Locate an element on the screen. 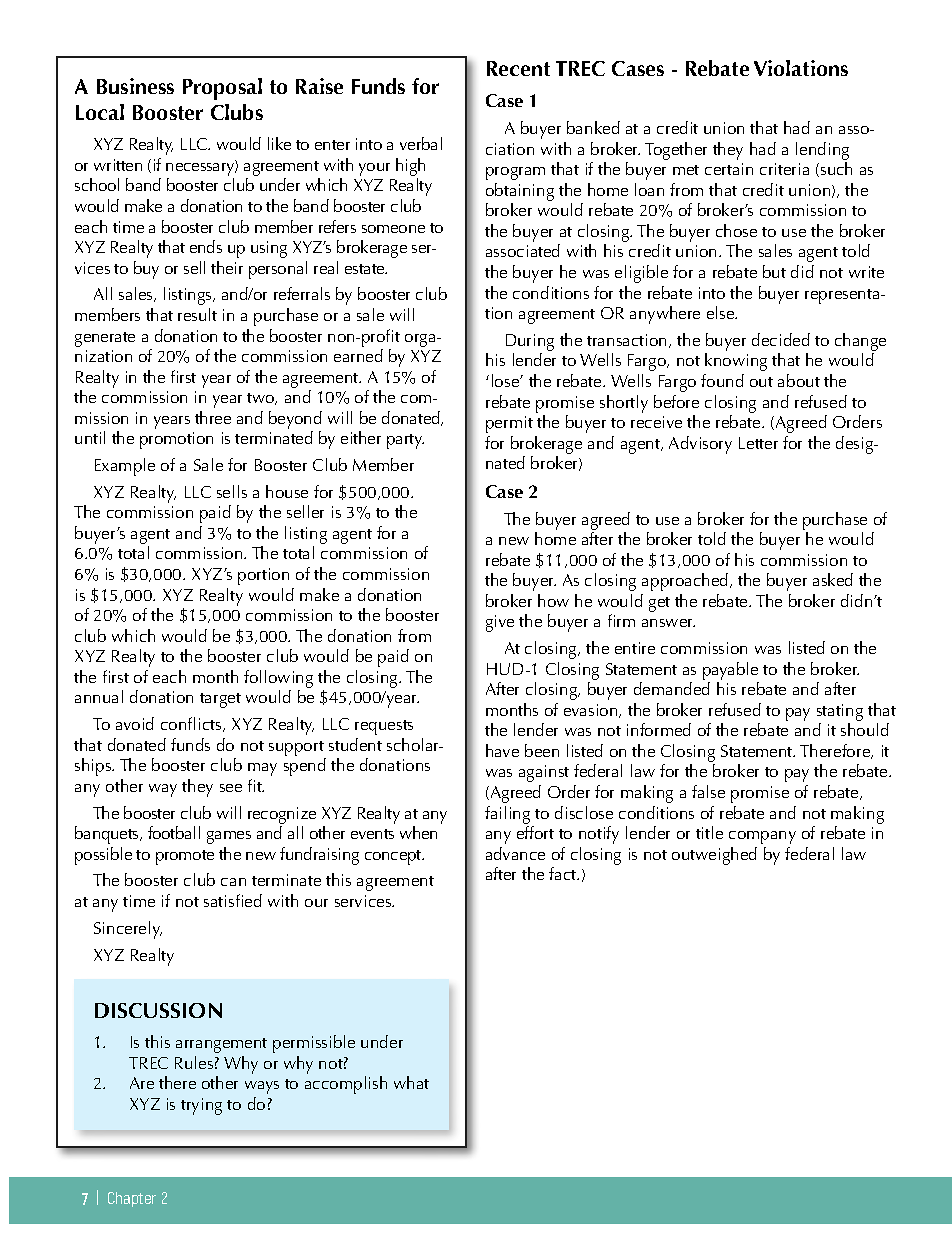 The width and height of the screenshot is (952, 1233). lending is located at coordinates (822, 151).
